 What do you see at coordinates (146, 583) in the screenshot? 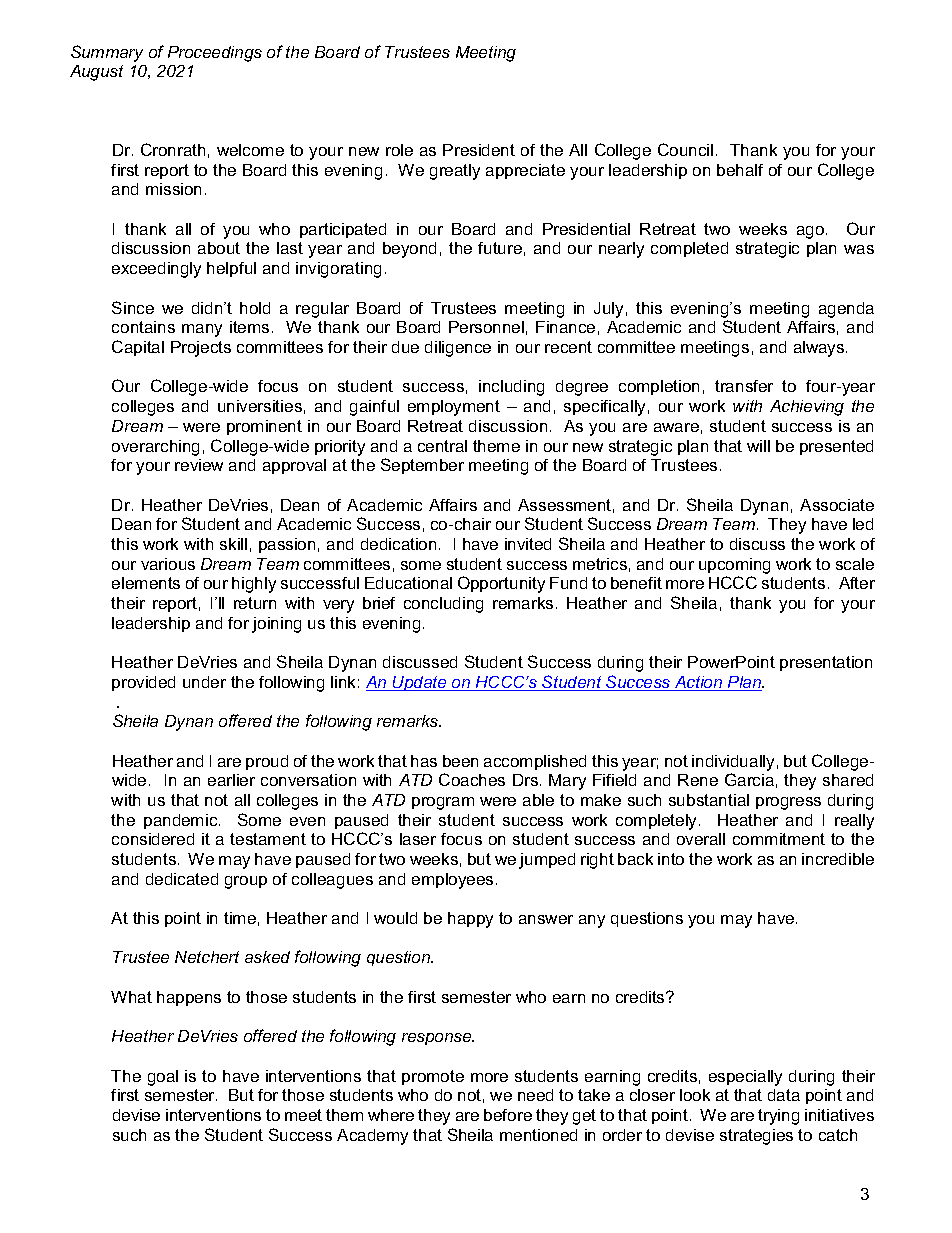
I see `elements` at bounding box center [146, 583].
